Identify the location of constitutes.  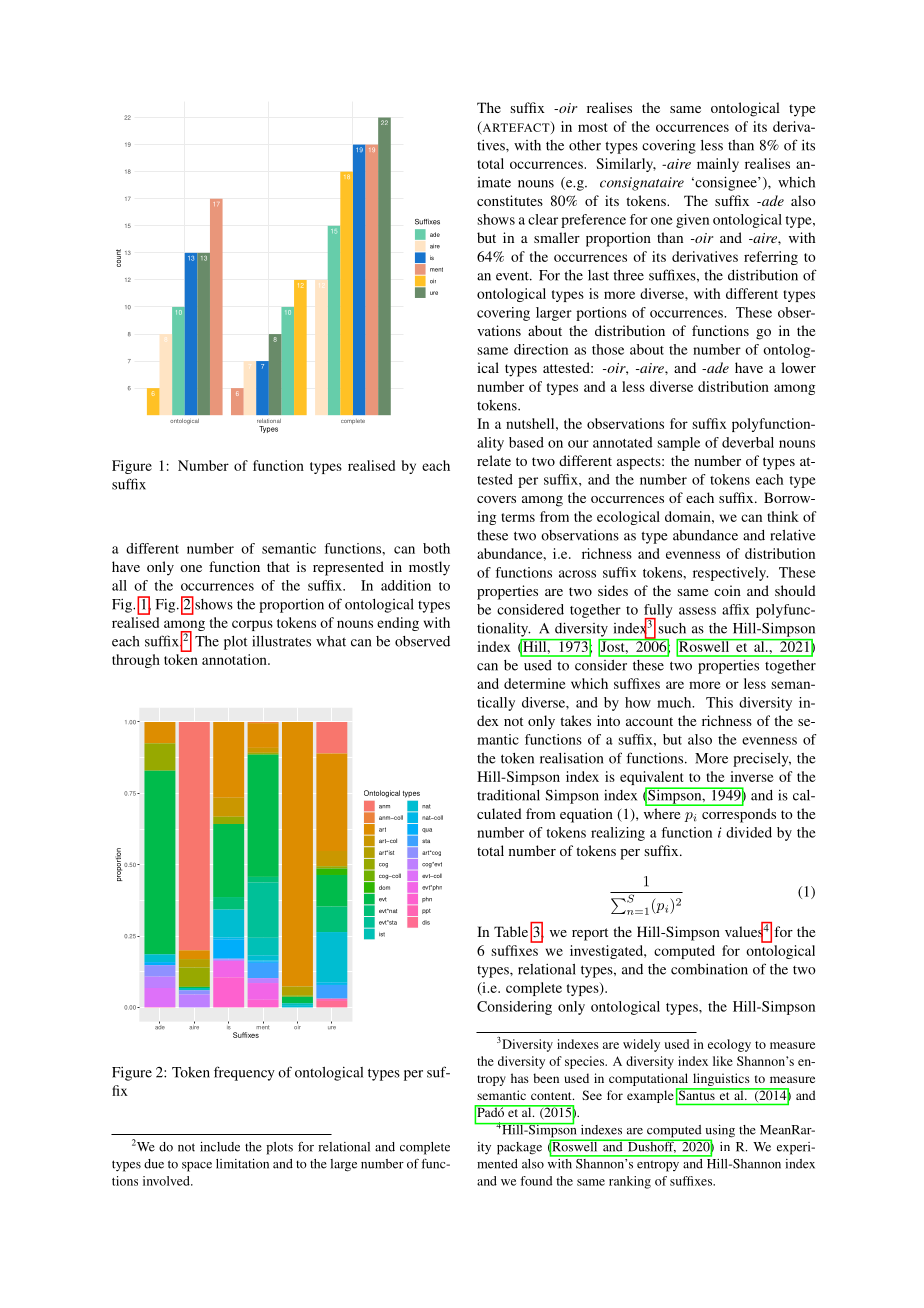
(510, 200).
